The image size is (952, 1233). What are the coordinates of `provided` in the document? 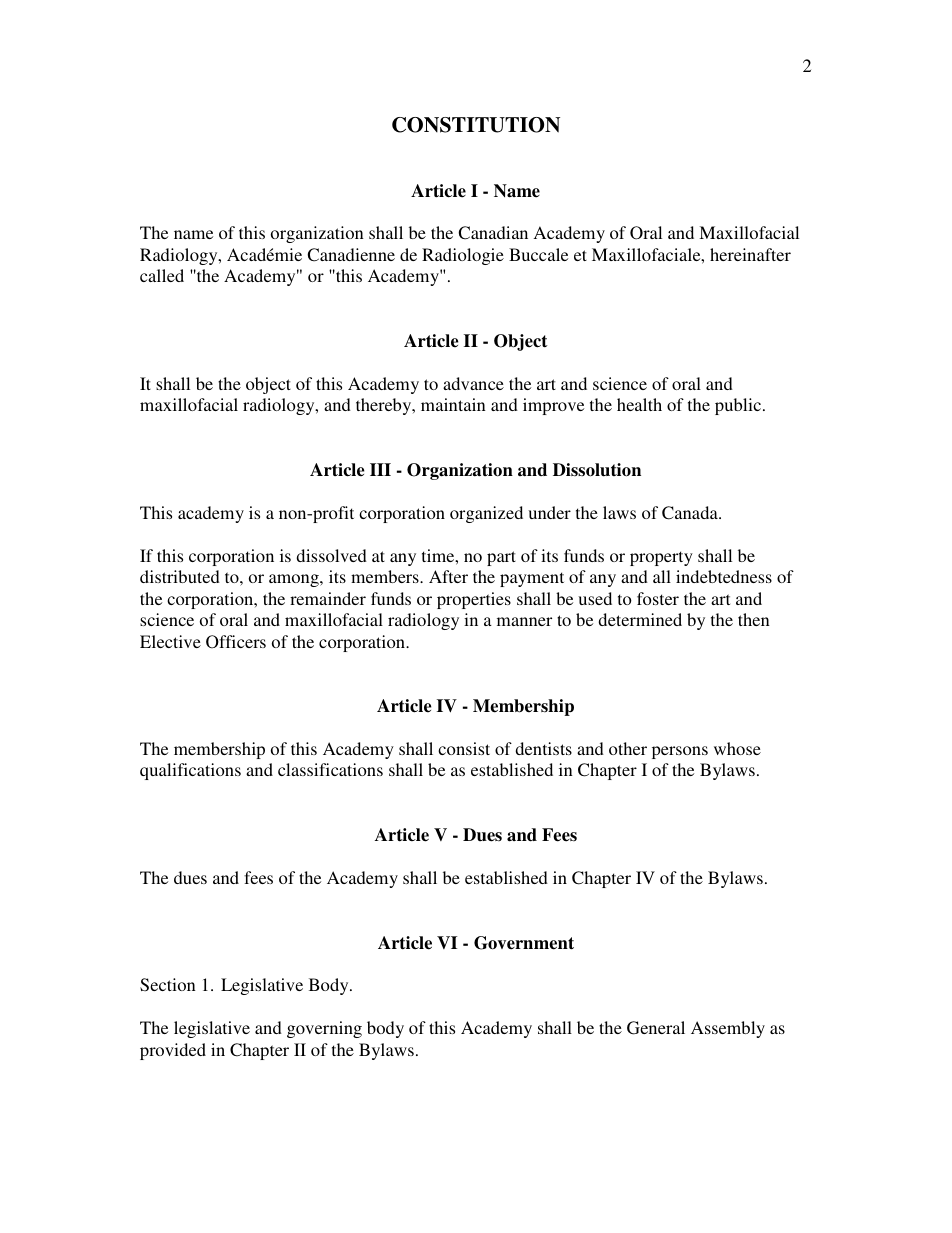 It's located at (173, 1051).
